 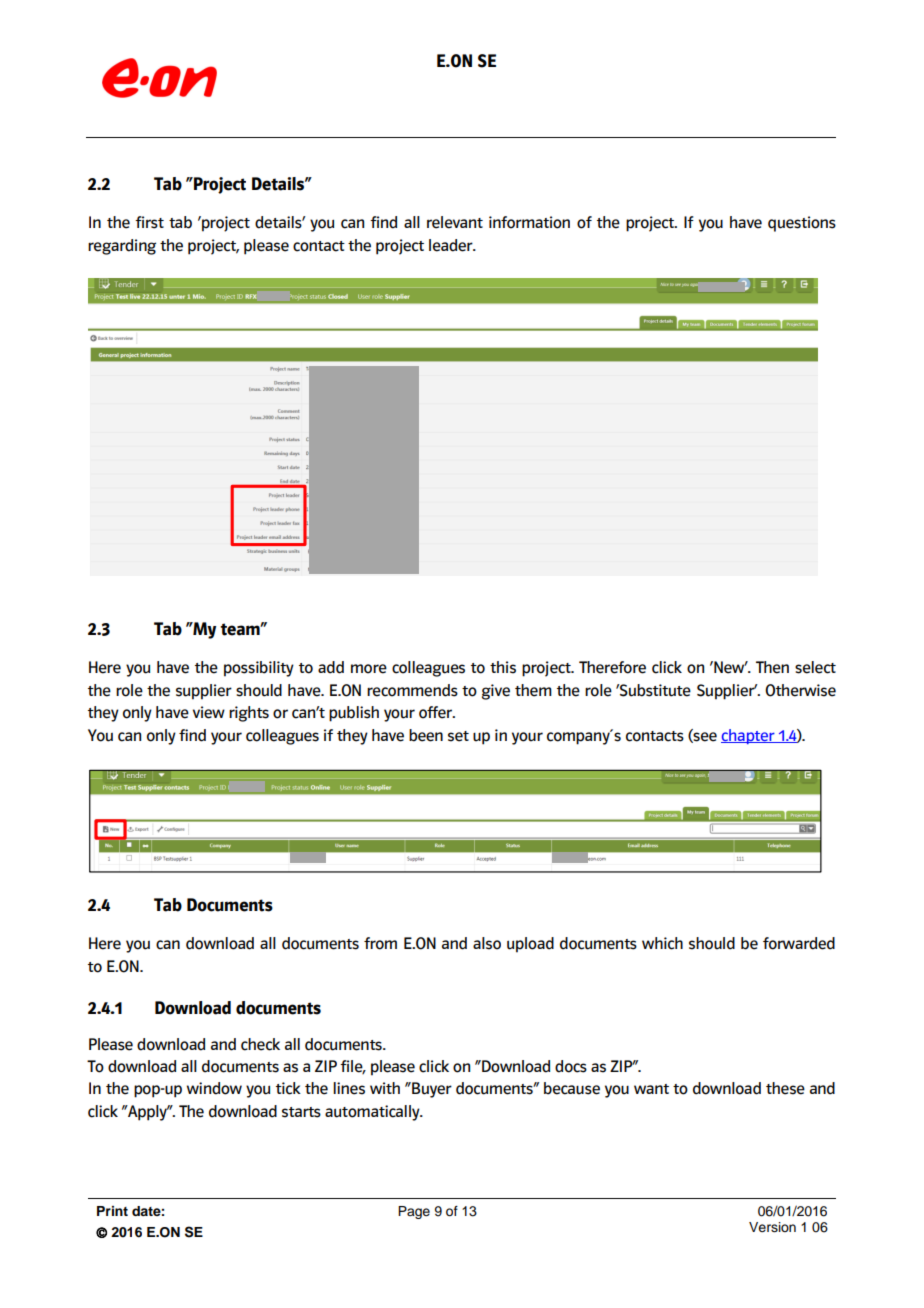 I want to click on first, so click(x=149, y=222).
